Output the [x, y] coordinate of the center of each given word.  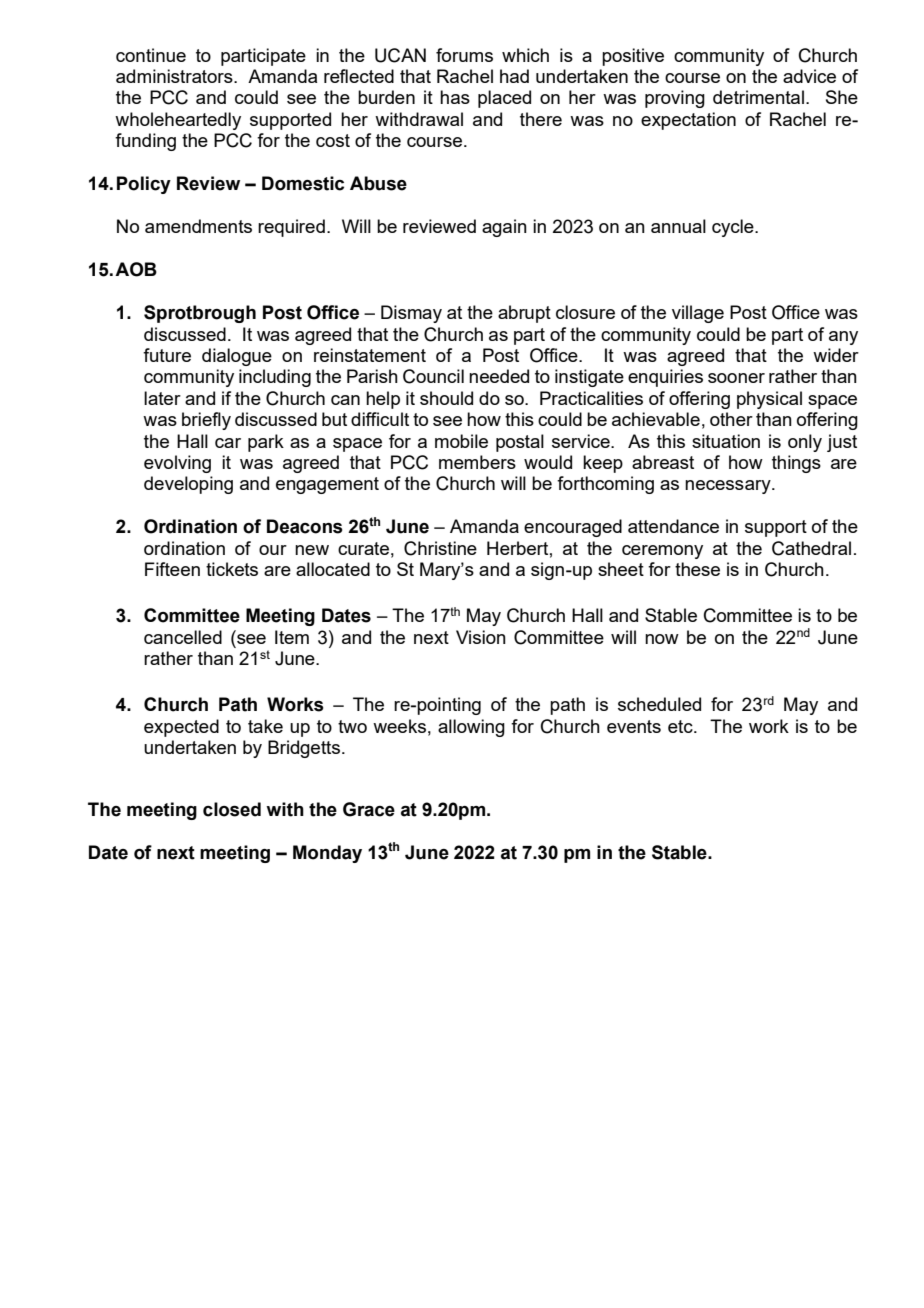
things [796, 464]
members [477, 462]
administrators [175, 76]
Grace [369, 809]
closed [232, 809]
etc [681, 726]
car [228, 443]
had [514, 76]
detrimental [758, 97]
